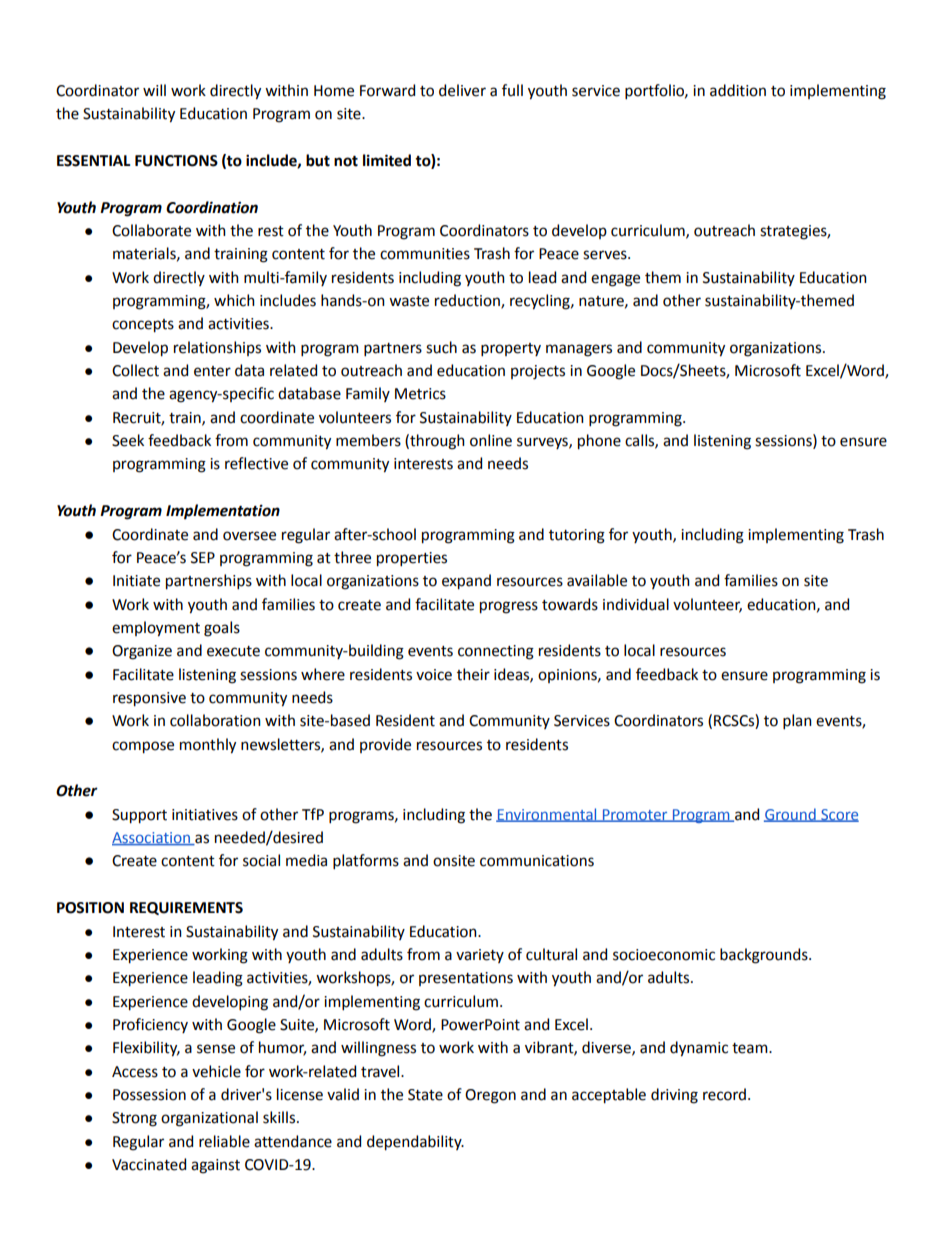 The image size is (952, 1233). I want to click on deliver, so click(462, 90).
